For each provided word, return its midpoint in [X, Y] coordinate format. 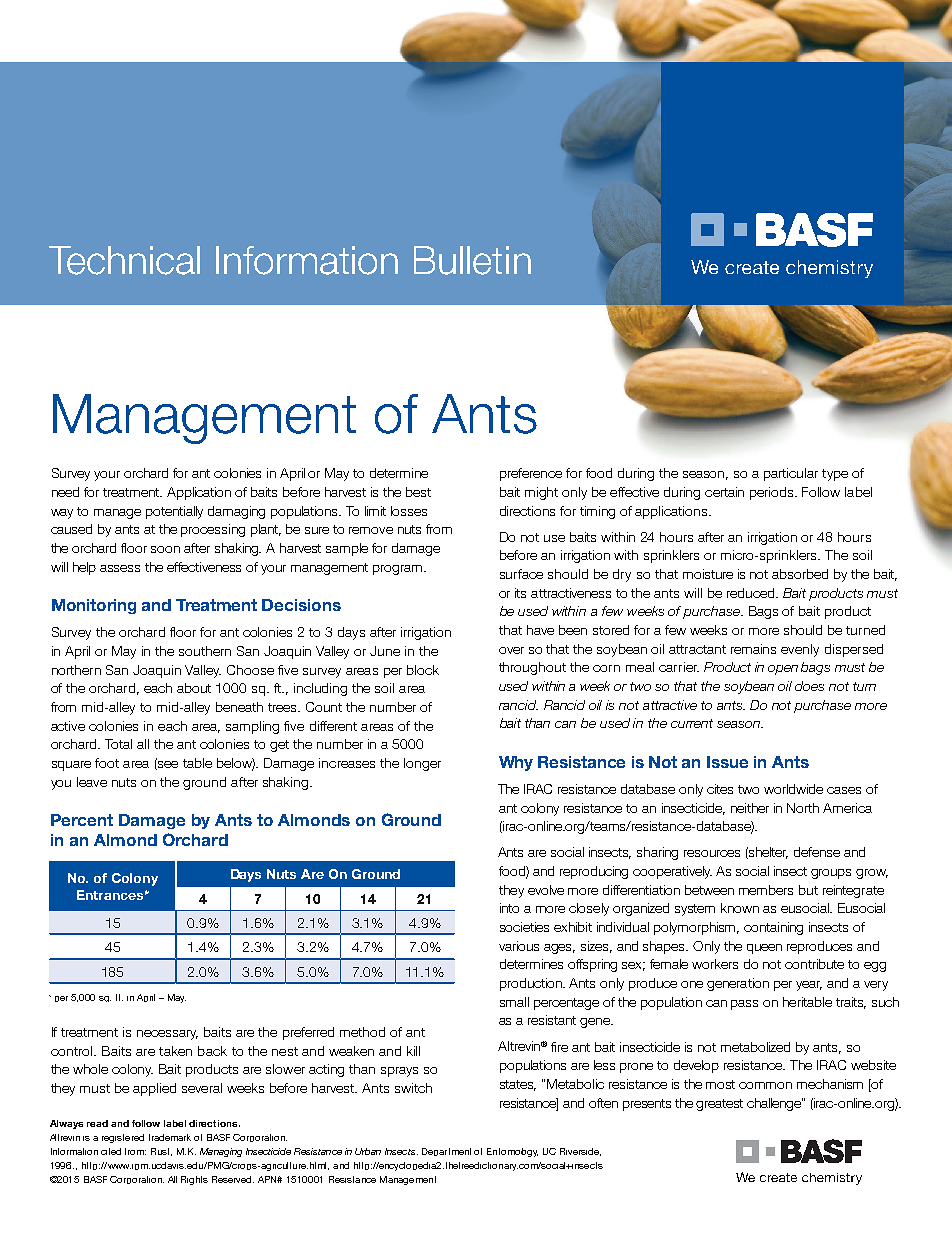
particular [791, 474]
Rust [161, 1152]
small [514, 1002]
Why [516, 763]
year [809, 986]
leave [92, 782]
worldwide [793, 789]
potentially [174, 512]
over [511, 650]
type [835, 475]
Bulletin [472, 260]
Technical [124, 260]
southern [205, 651]
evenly [800, 650]
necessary [167, 1035]
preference [531, 474]
